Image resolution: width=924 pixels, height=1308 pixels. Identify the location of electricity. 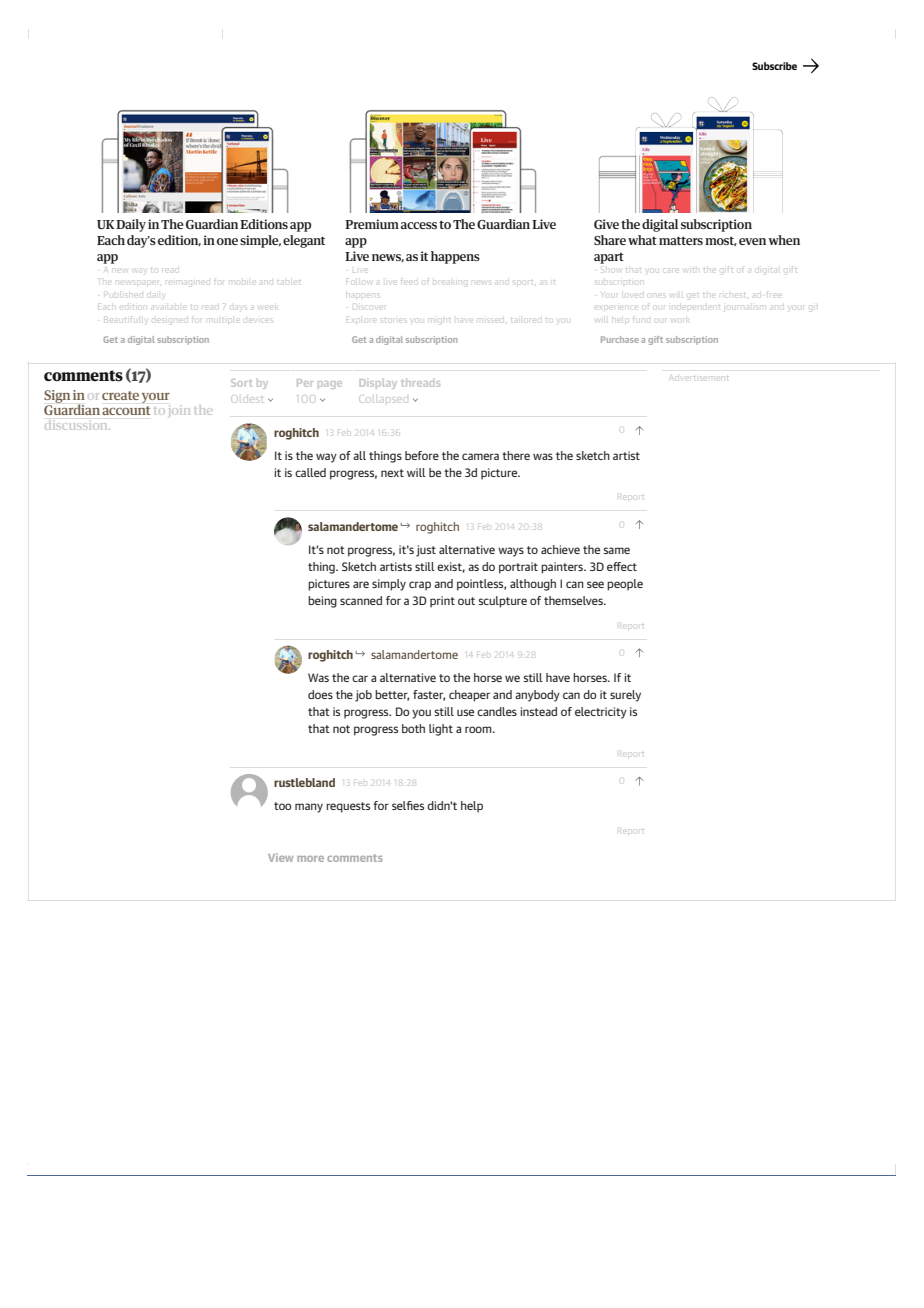
(601, 713).
